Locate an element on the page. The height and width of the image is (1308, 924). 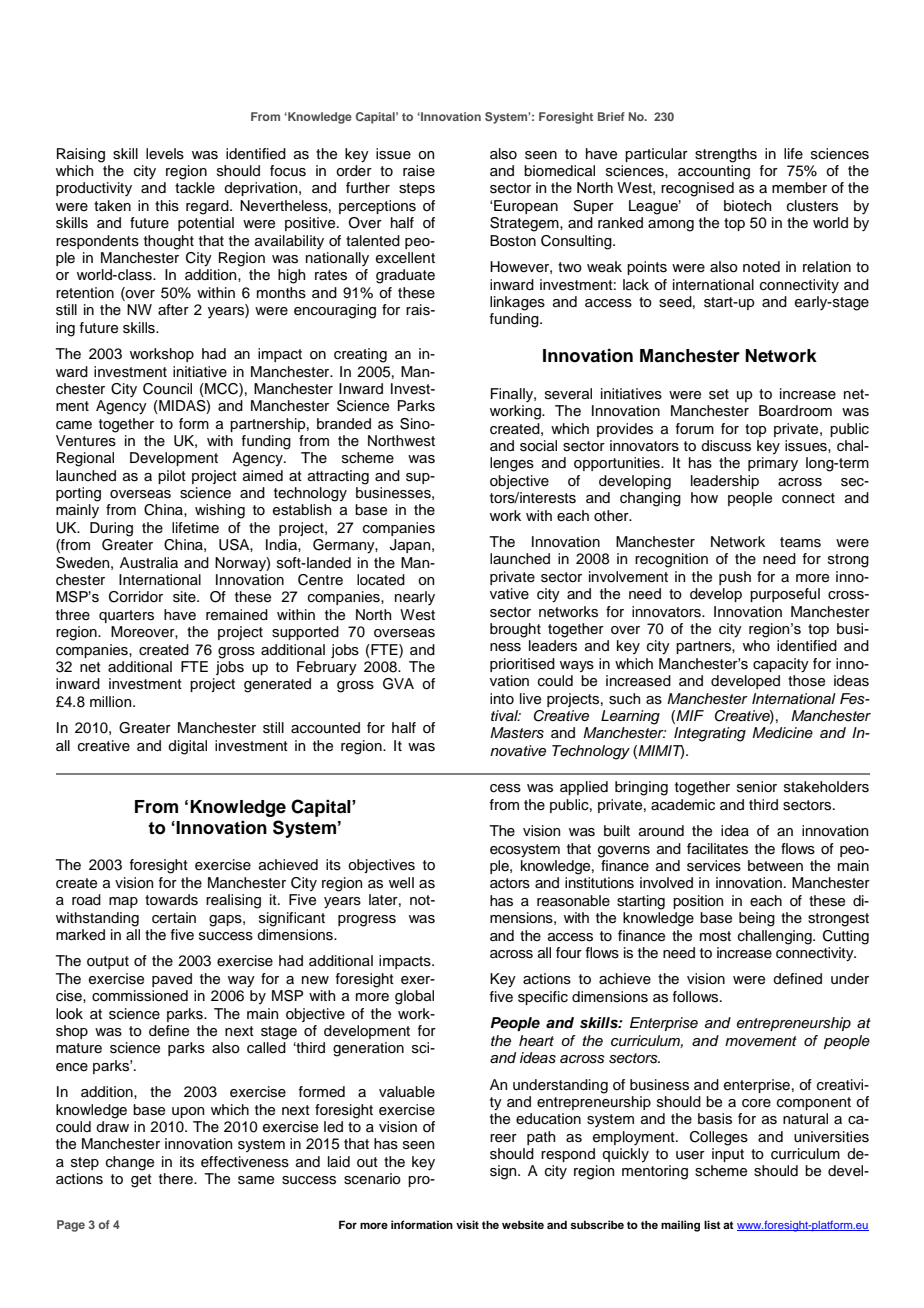
Council is located at coordinates (167, 389).
